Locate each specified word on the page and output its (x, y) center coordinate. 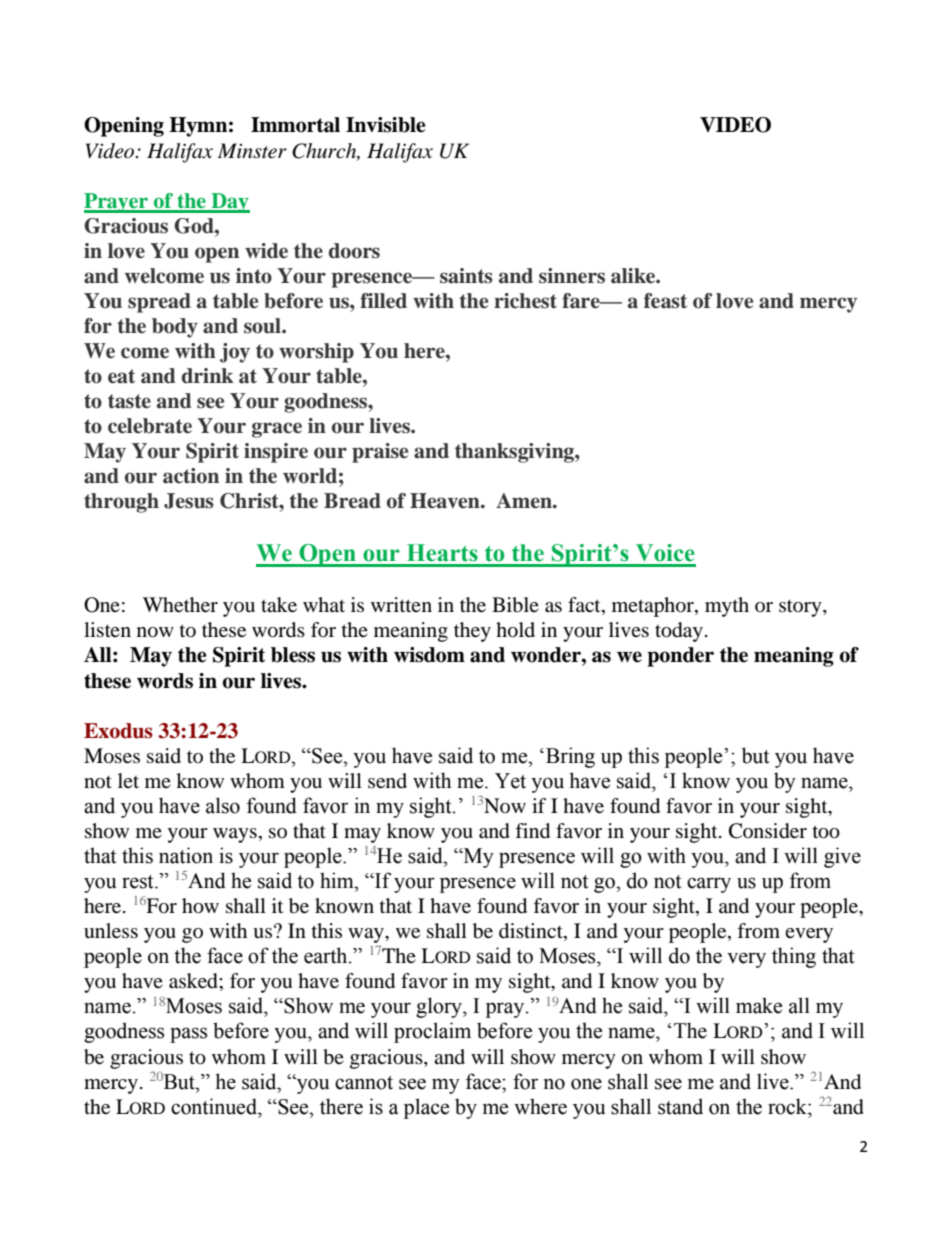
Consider (768, 831)
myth (727, 607)
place (426, 1108)
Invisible (386, 125)
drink (207, 376)
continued (215, 1106)
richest (525, 301)
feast (665, 301)
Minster (252, 151)
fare (582, 301)
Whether (180, 605)
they (472, 632)
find (532, 831)
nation (186, 855)
